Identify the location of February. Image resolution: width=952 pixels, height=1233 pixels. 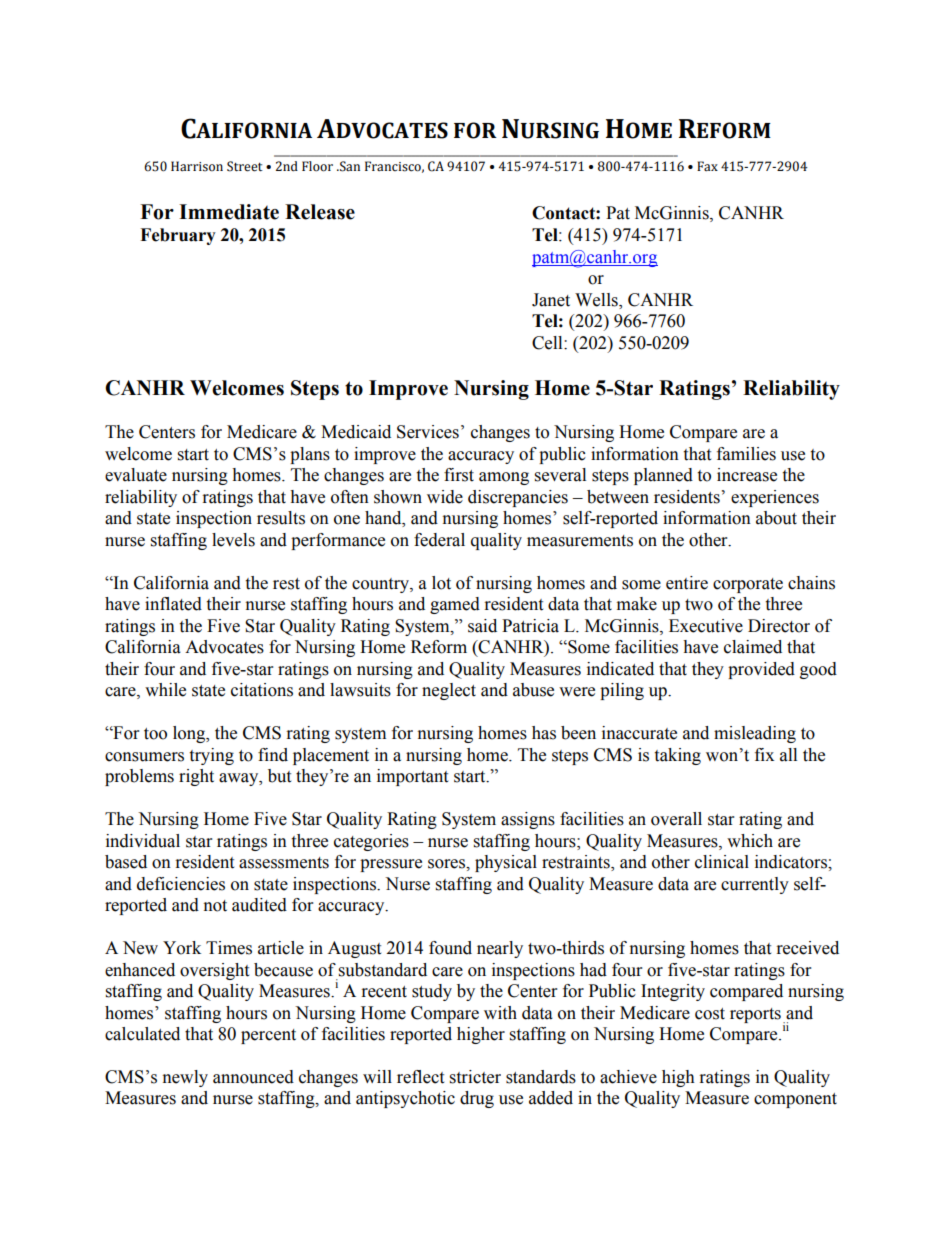
(178, 236).
